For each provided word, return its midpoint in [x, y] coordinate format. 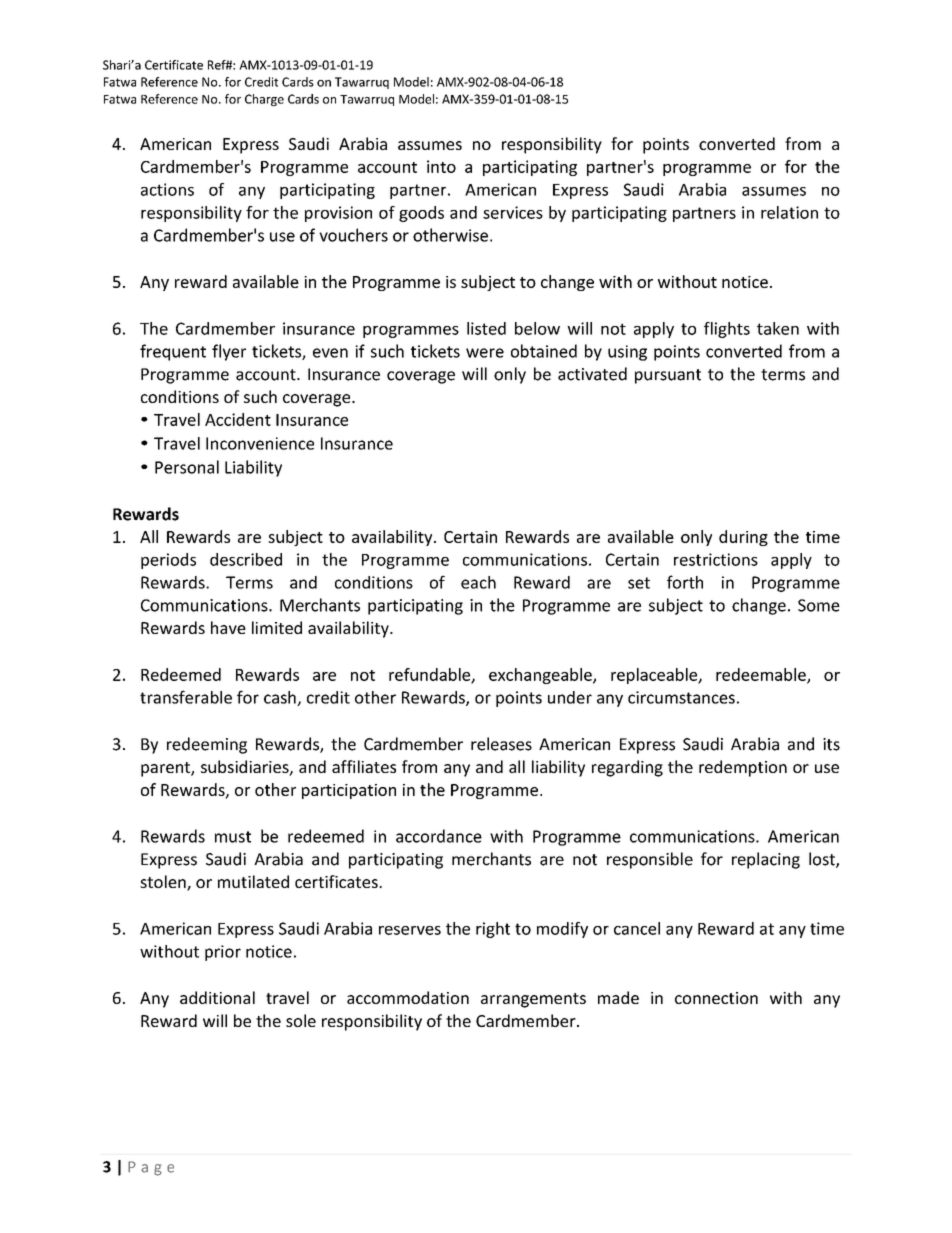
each [478, 582]
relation [789, 212]
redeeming [207, 745]
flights [727, 330]
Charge [264, 100]
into [441, 166]
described [246, 559]
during [743, 538]
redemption [743, 768]
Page [151, 1168]
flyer [229, 352]
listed [486, 328]
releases [501, 744]
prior [223, 953]
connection [716, 998]
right [493, 930]
